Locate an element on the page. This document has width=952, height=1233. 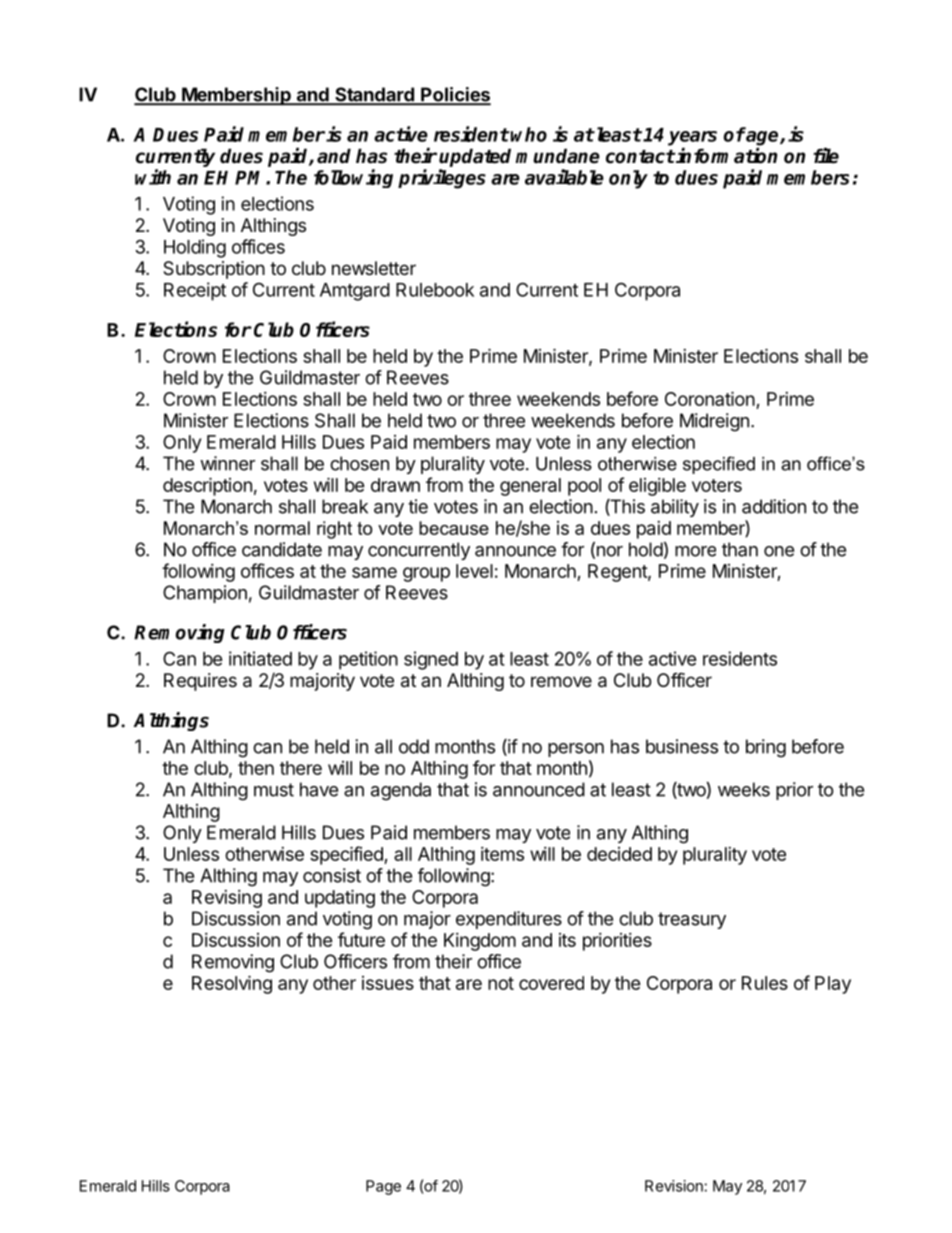
who is located at coordinates (529, 134).
